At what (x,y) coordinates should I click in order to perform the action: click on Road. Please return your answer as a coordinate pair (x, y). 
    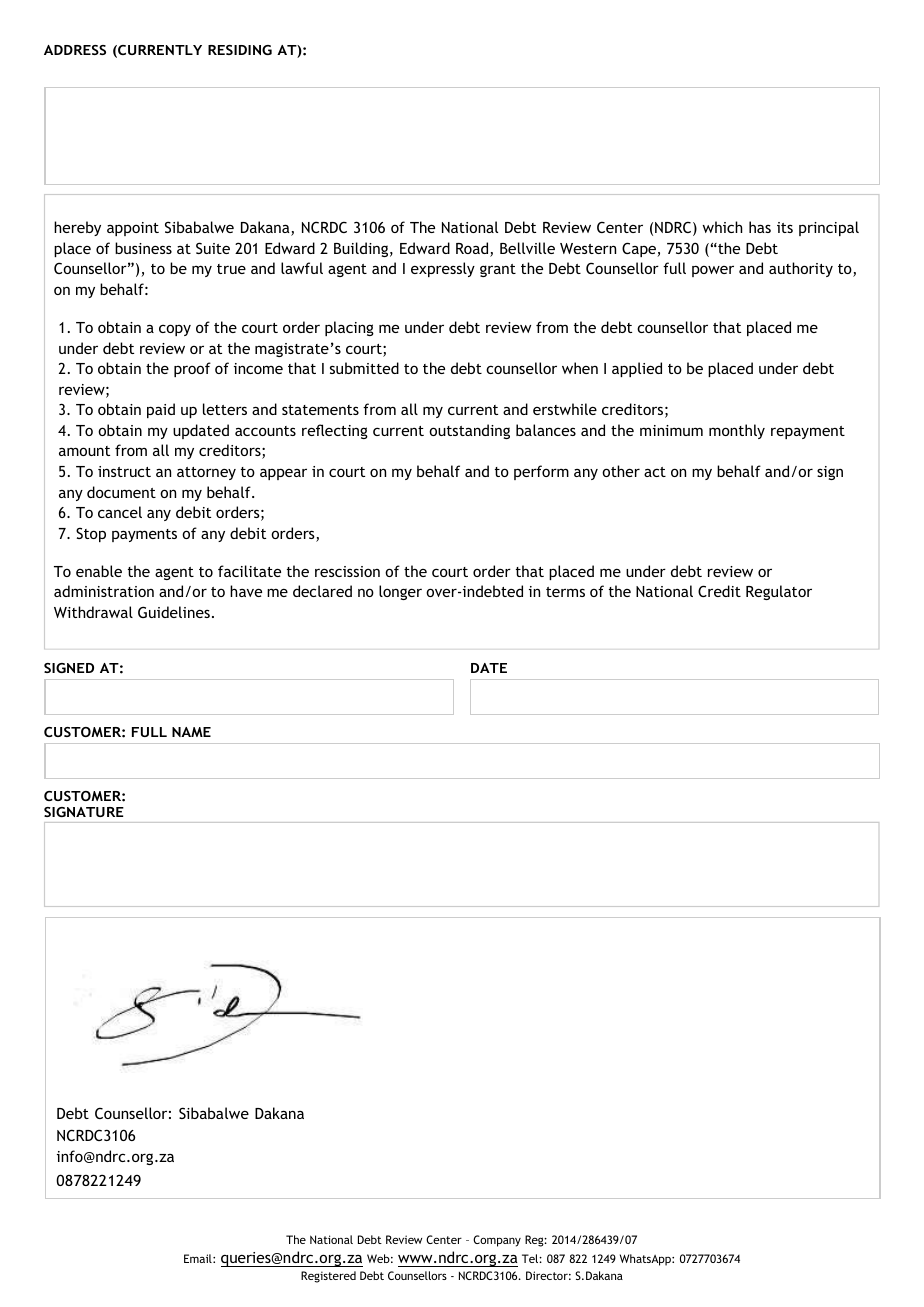
    Looking at the image, I should click on (473, 249).
